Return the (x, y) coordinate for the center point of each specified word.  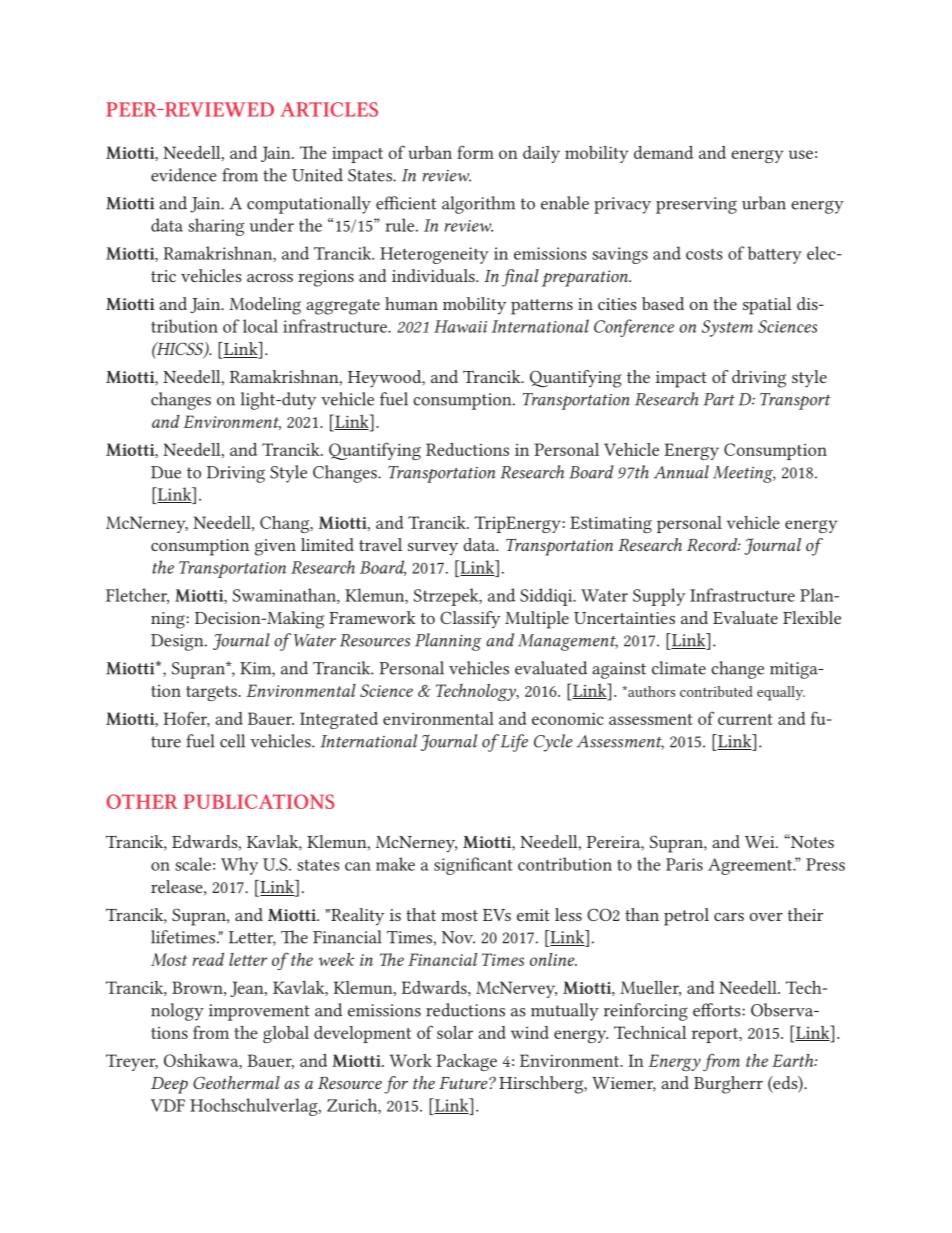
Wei (761, 842)
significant (473, 866)
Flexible (812, 617)
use (801, 154)
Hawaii (460, 326)
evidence (183, 175)
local (260, 326)
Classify (470, 619)
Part (719, 399)
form (475, 152)
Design (178, 642)
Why (239, 866)
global (286, 1034)
